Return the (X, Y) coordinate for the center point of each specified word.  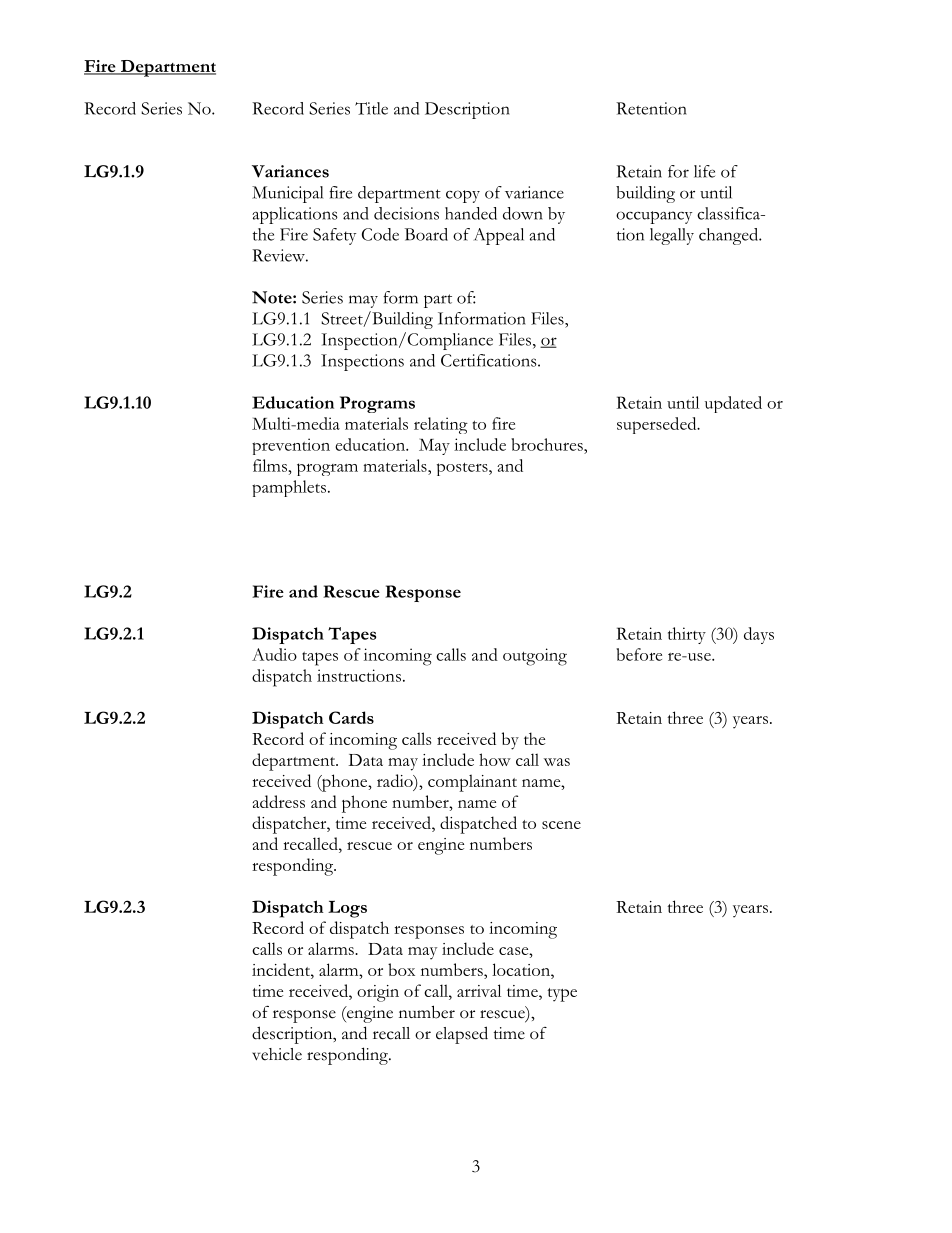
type (562, 995)
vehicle (277, 1054)
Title (371, 108)
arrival (479, 990)
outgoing (535, 657)
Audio (274, 654)
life (704, 171)
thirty (687, 635)
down (523, 213)
